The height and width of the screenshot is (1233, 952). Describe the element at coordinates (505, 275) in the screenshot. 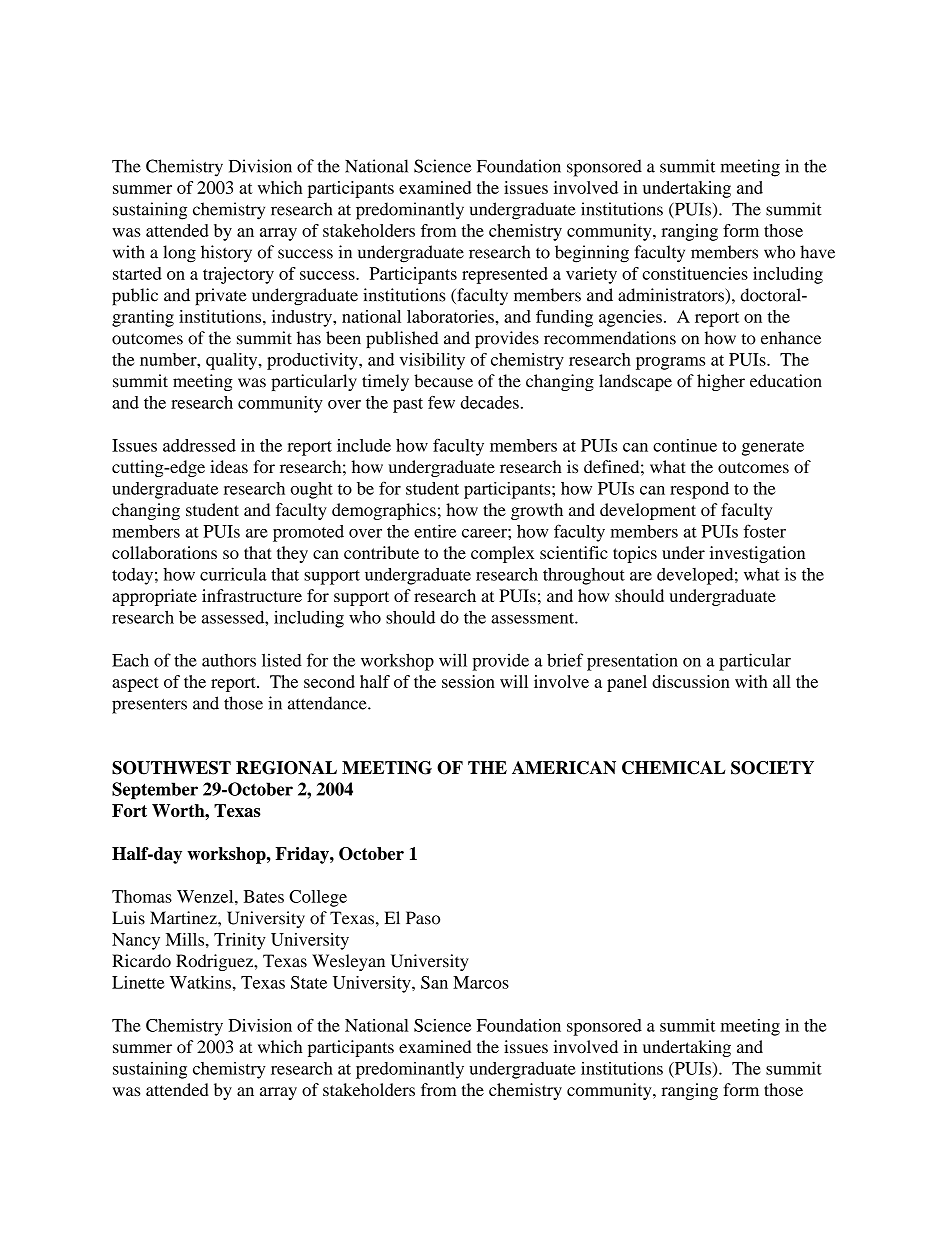

I see `represented` at that location.
